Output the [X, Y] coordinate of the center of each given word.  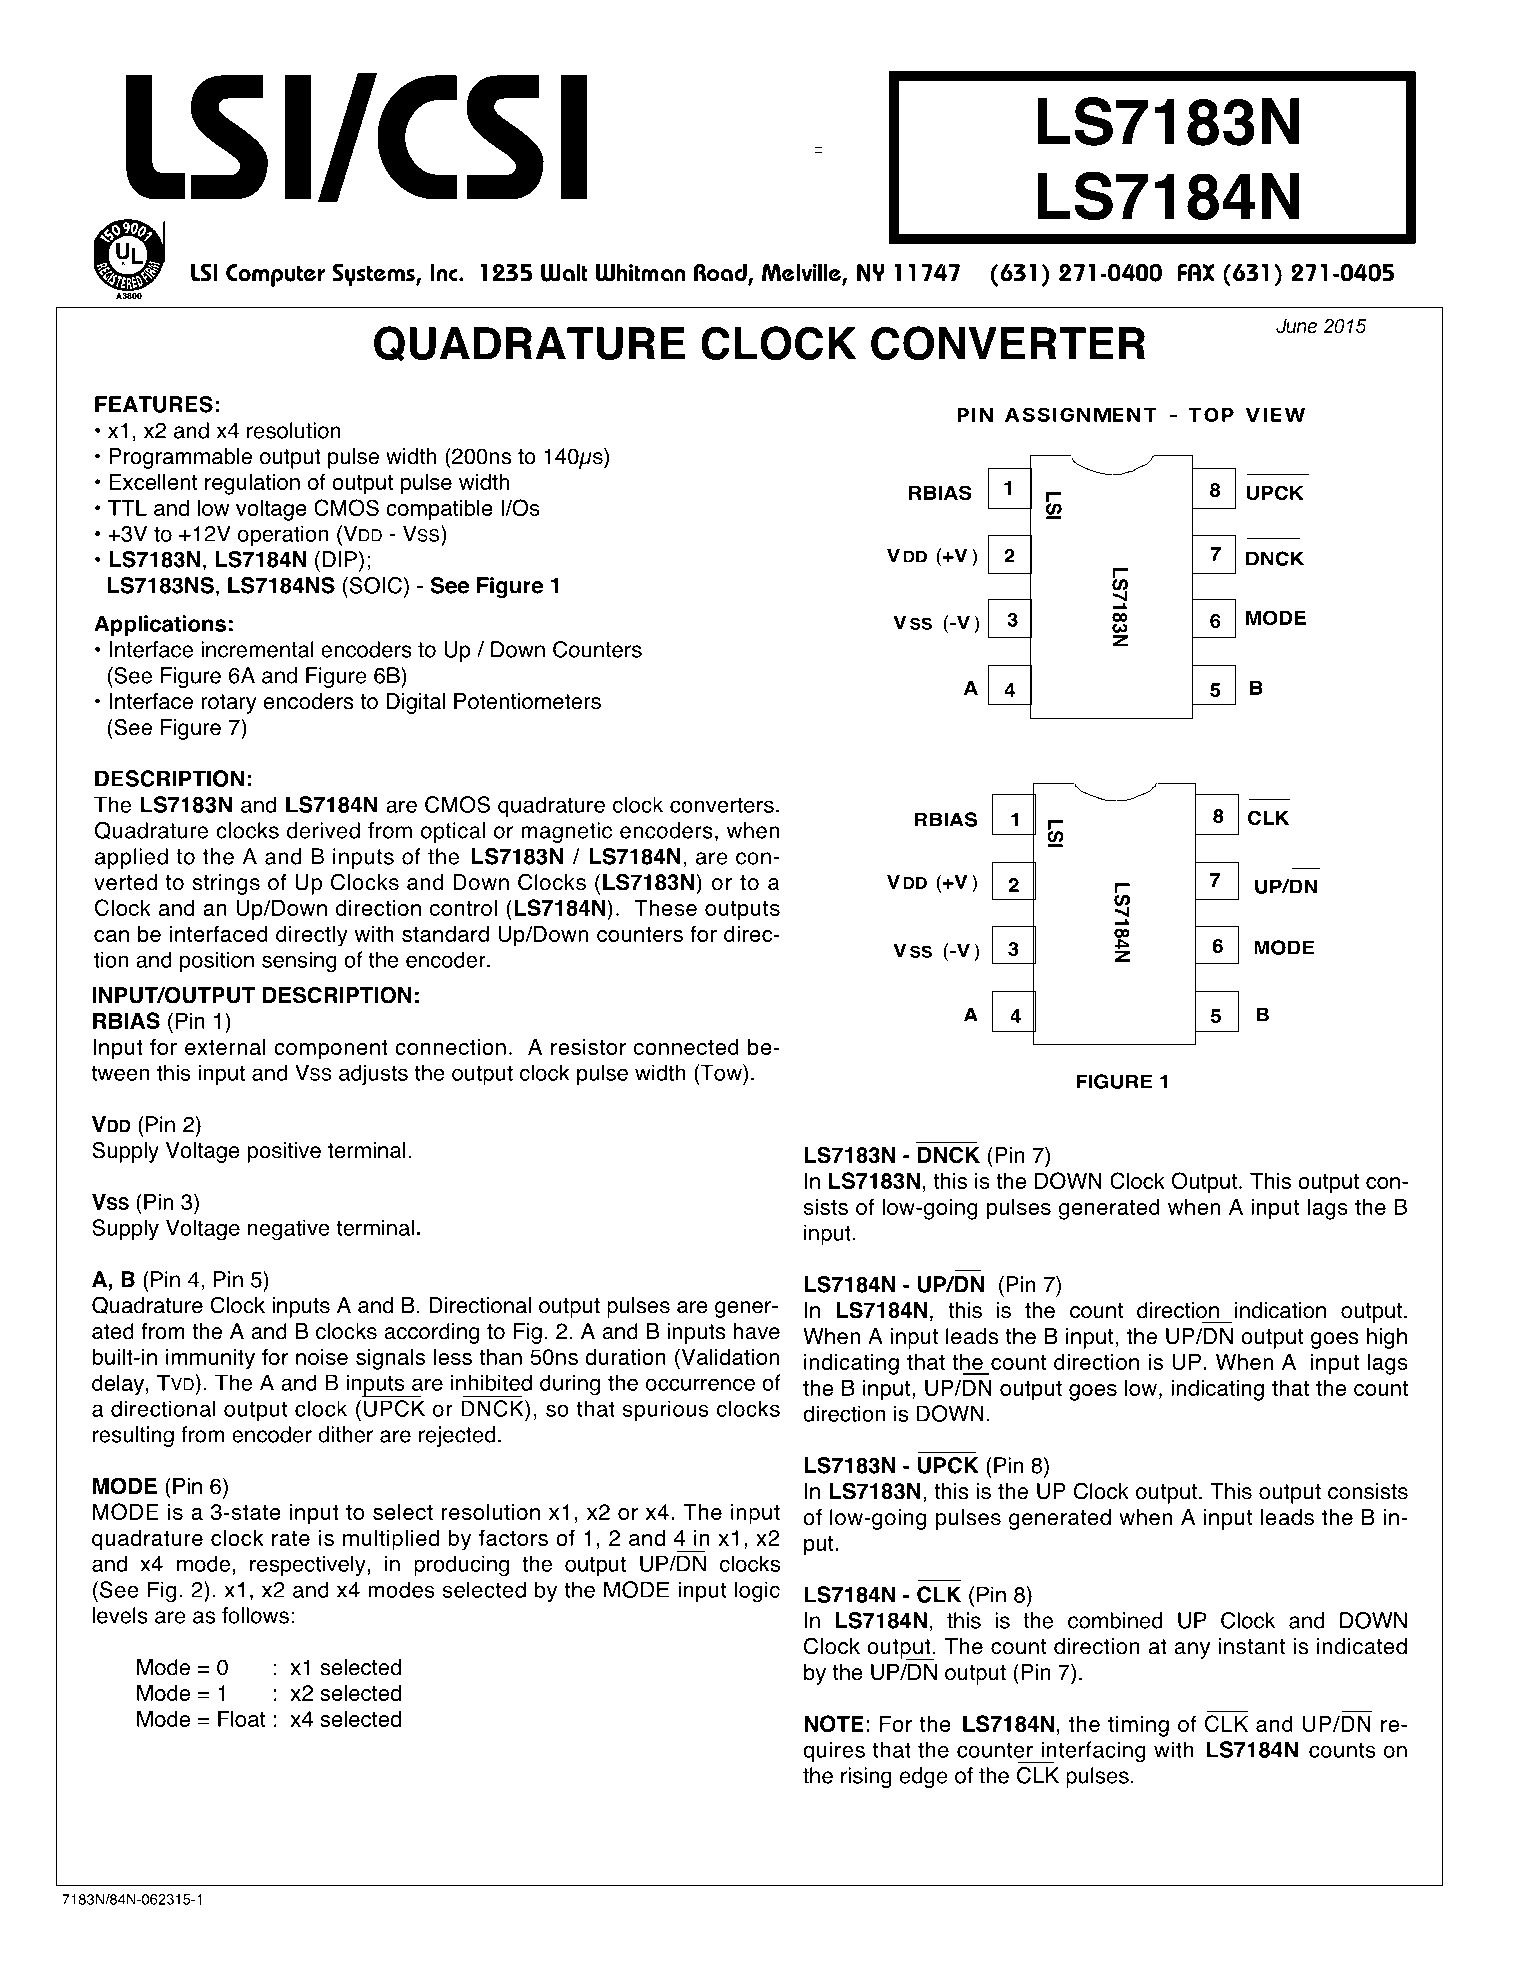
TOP [1211, 414]
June [1296, 325]
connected [686, 1047]
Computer [275, 275]
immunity [210, 1359]
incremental [257, 649]
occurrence [700, 1384]
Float [241, 1719]
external [225, 1047]
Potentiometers [527, 701]
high [1387, 1338]
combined [1115, 1620]
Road [721, 273]
